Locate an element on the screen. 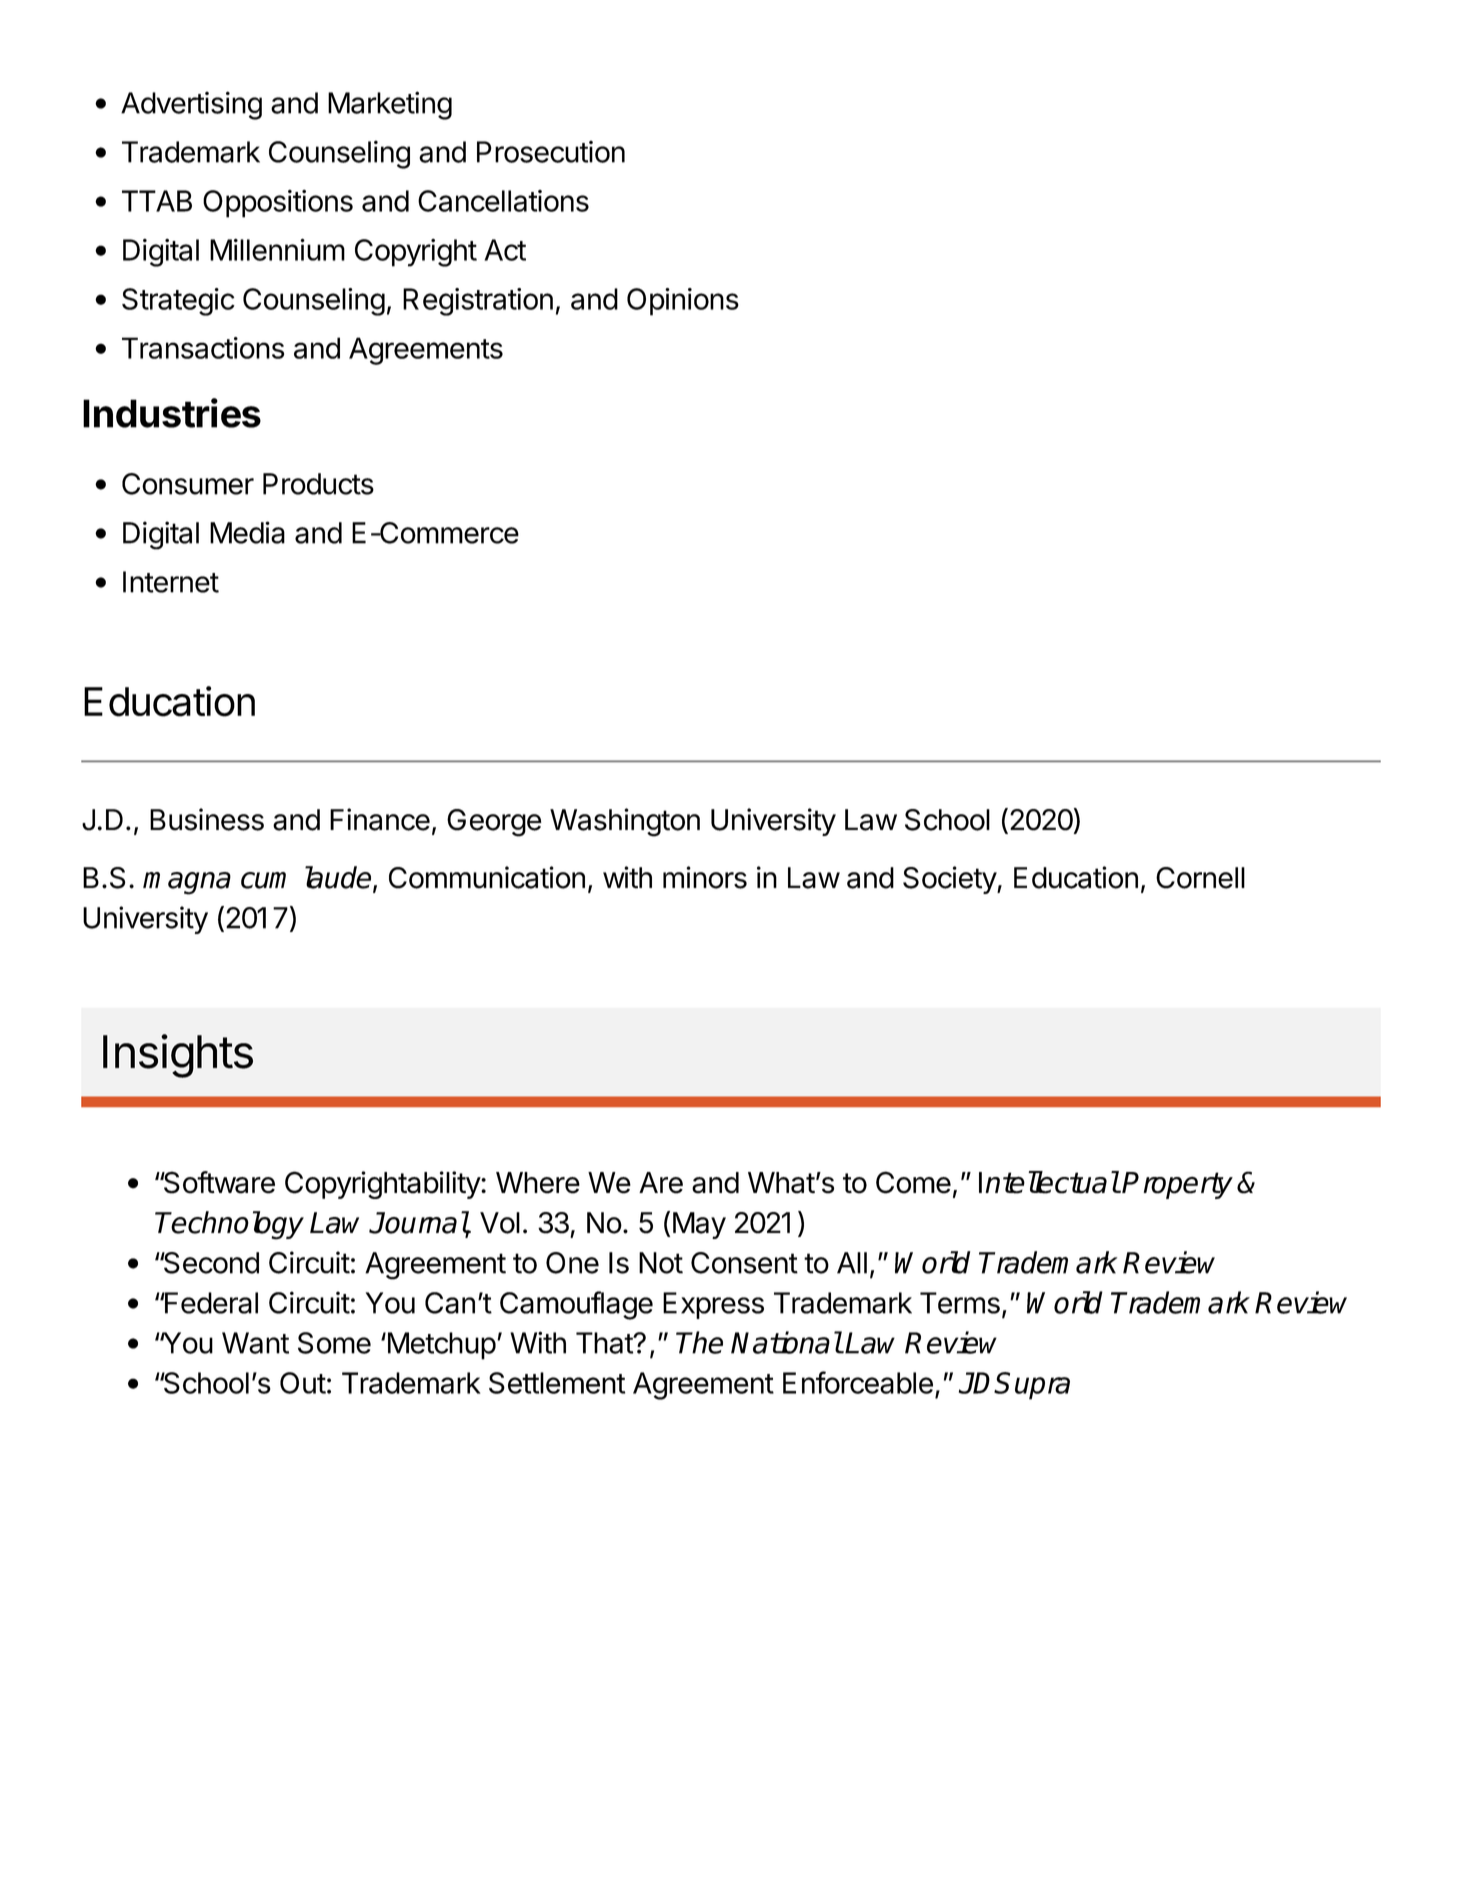 This screenshot has width=1462, height=1891. Opinions is located at coordinates (683, 302).
